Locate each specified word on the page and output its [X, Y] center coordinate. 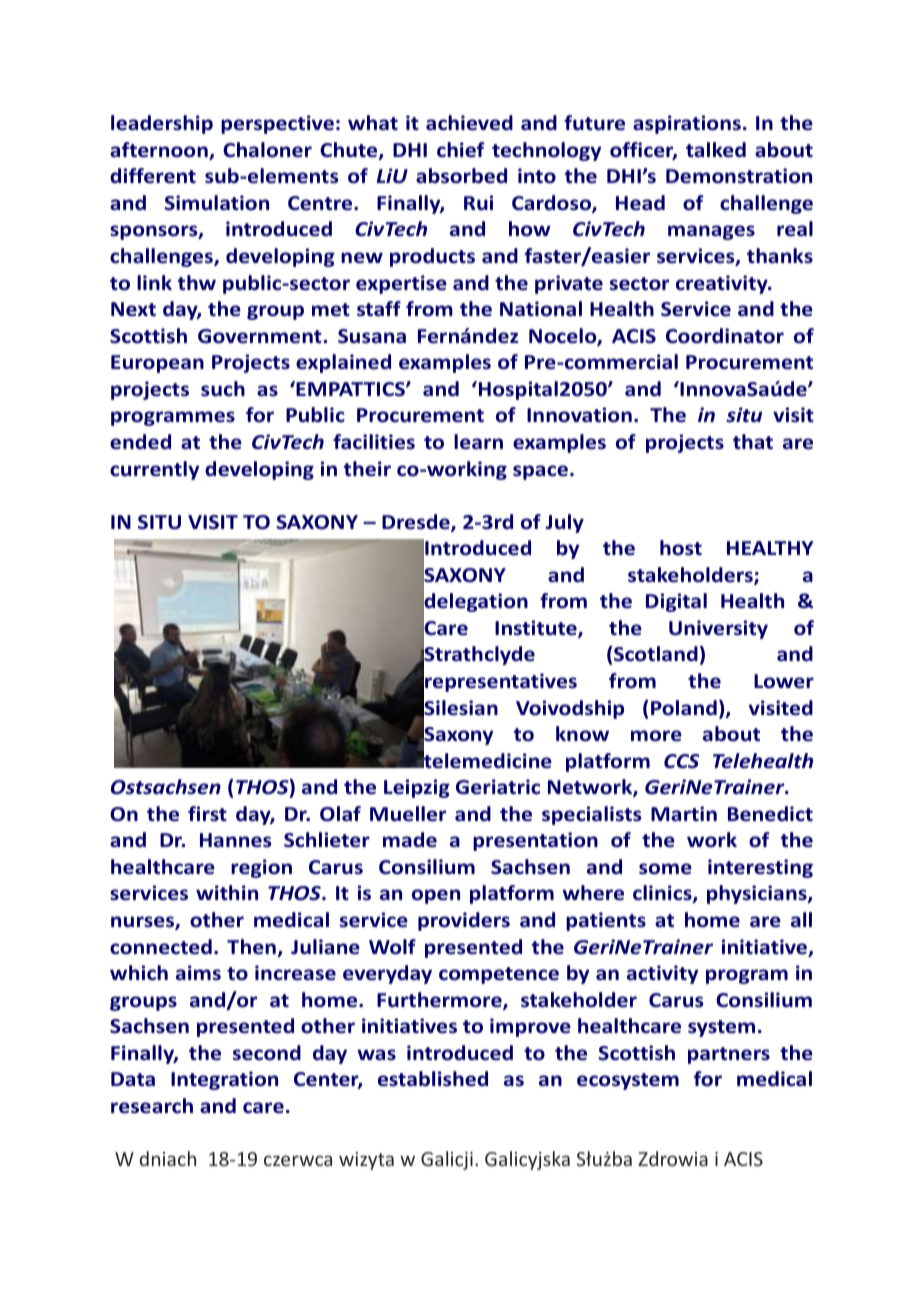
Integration [224, 1080]
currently [154, 470]
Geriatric [498, 787]
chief [461, 150]
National [541, 309]
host [681, 548]
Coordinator [725, 336]
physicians [758, 894]
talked [716, 150]
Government [261, 336]
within [227, 892]
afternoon [160, 151]
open [436, 896]
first [207, 813]
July [565, 523]
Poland [684, 708]
